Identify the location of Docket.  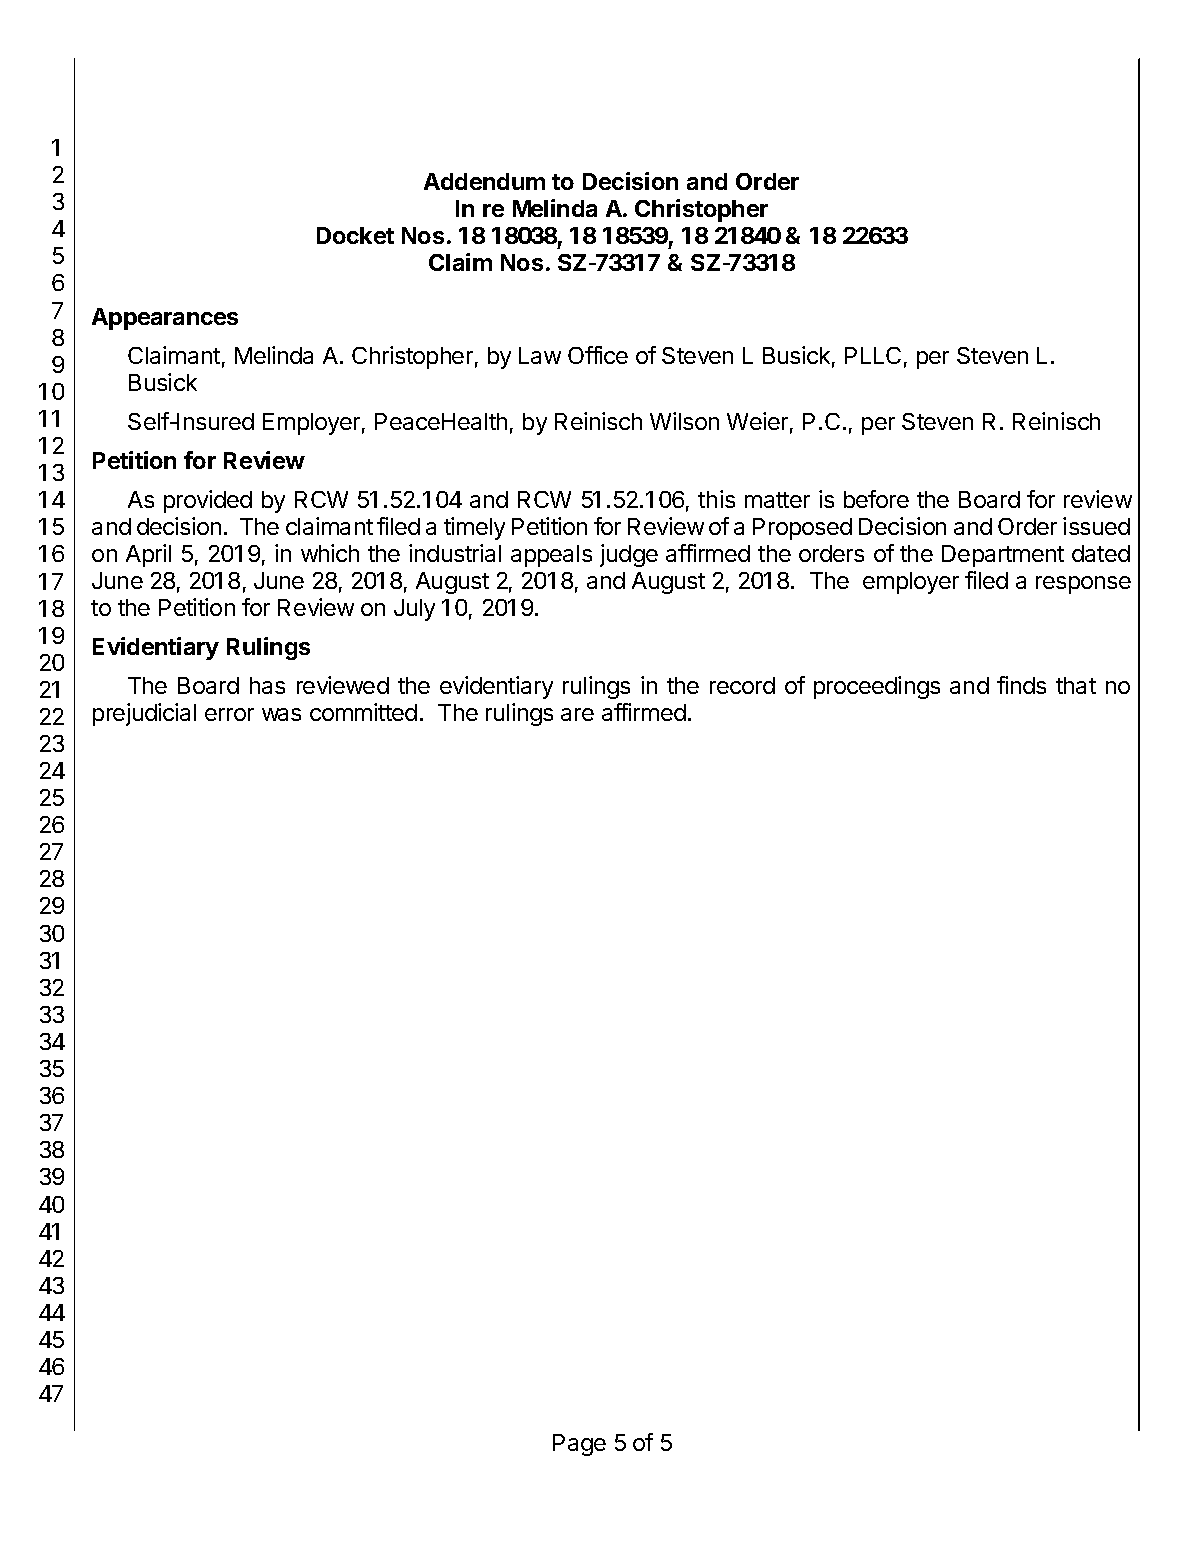
(355, 235).
